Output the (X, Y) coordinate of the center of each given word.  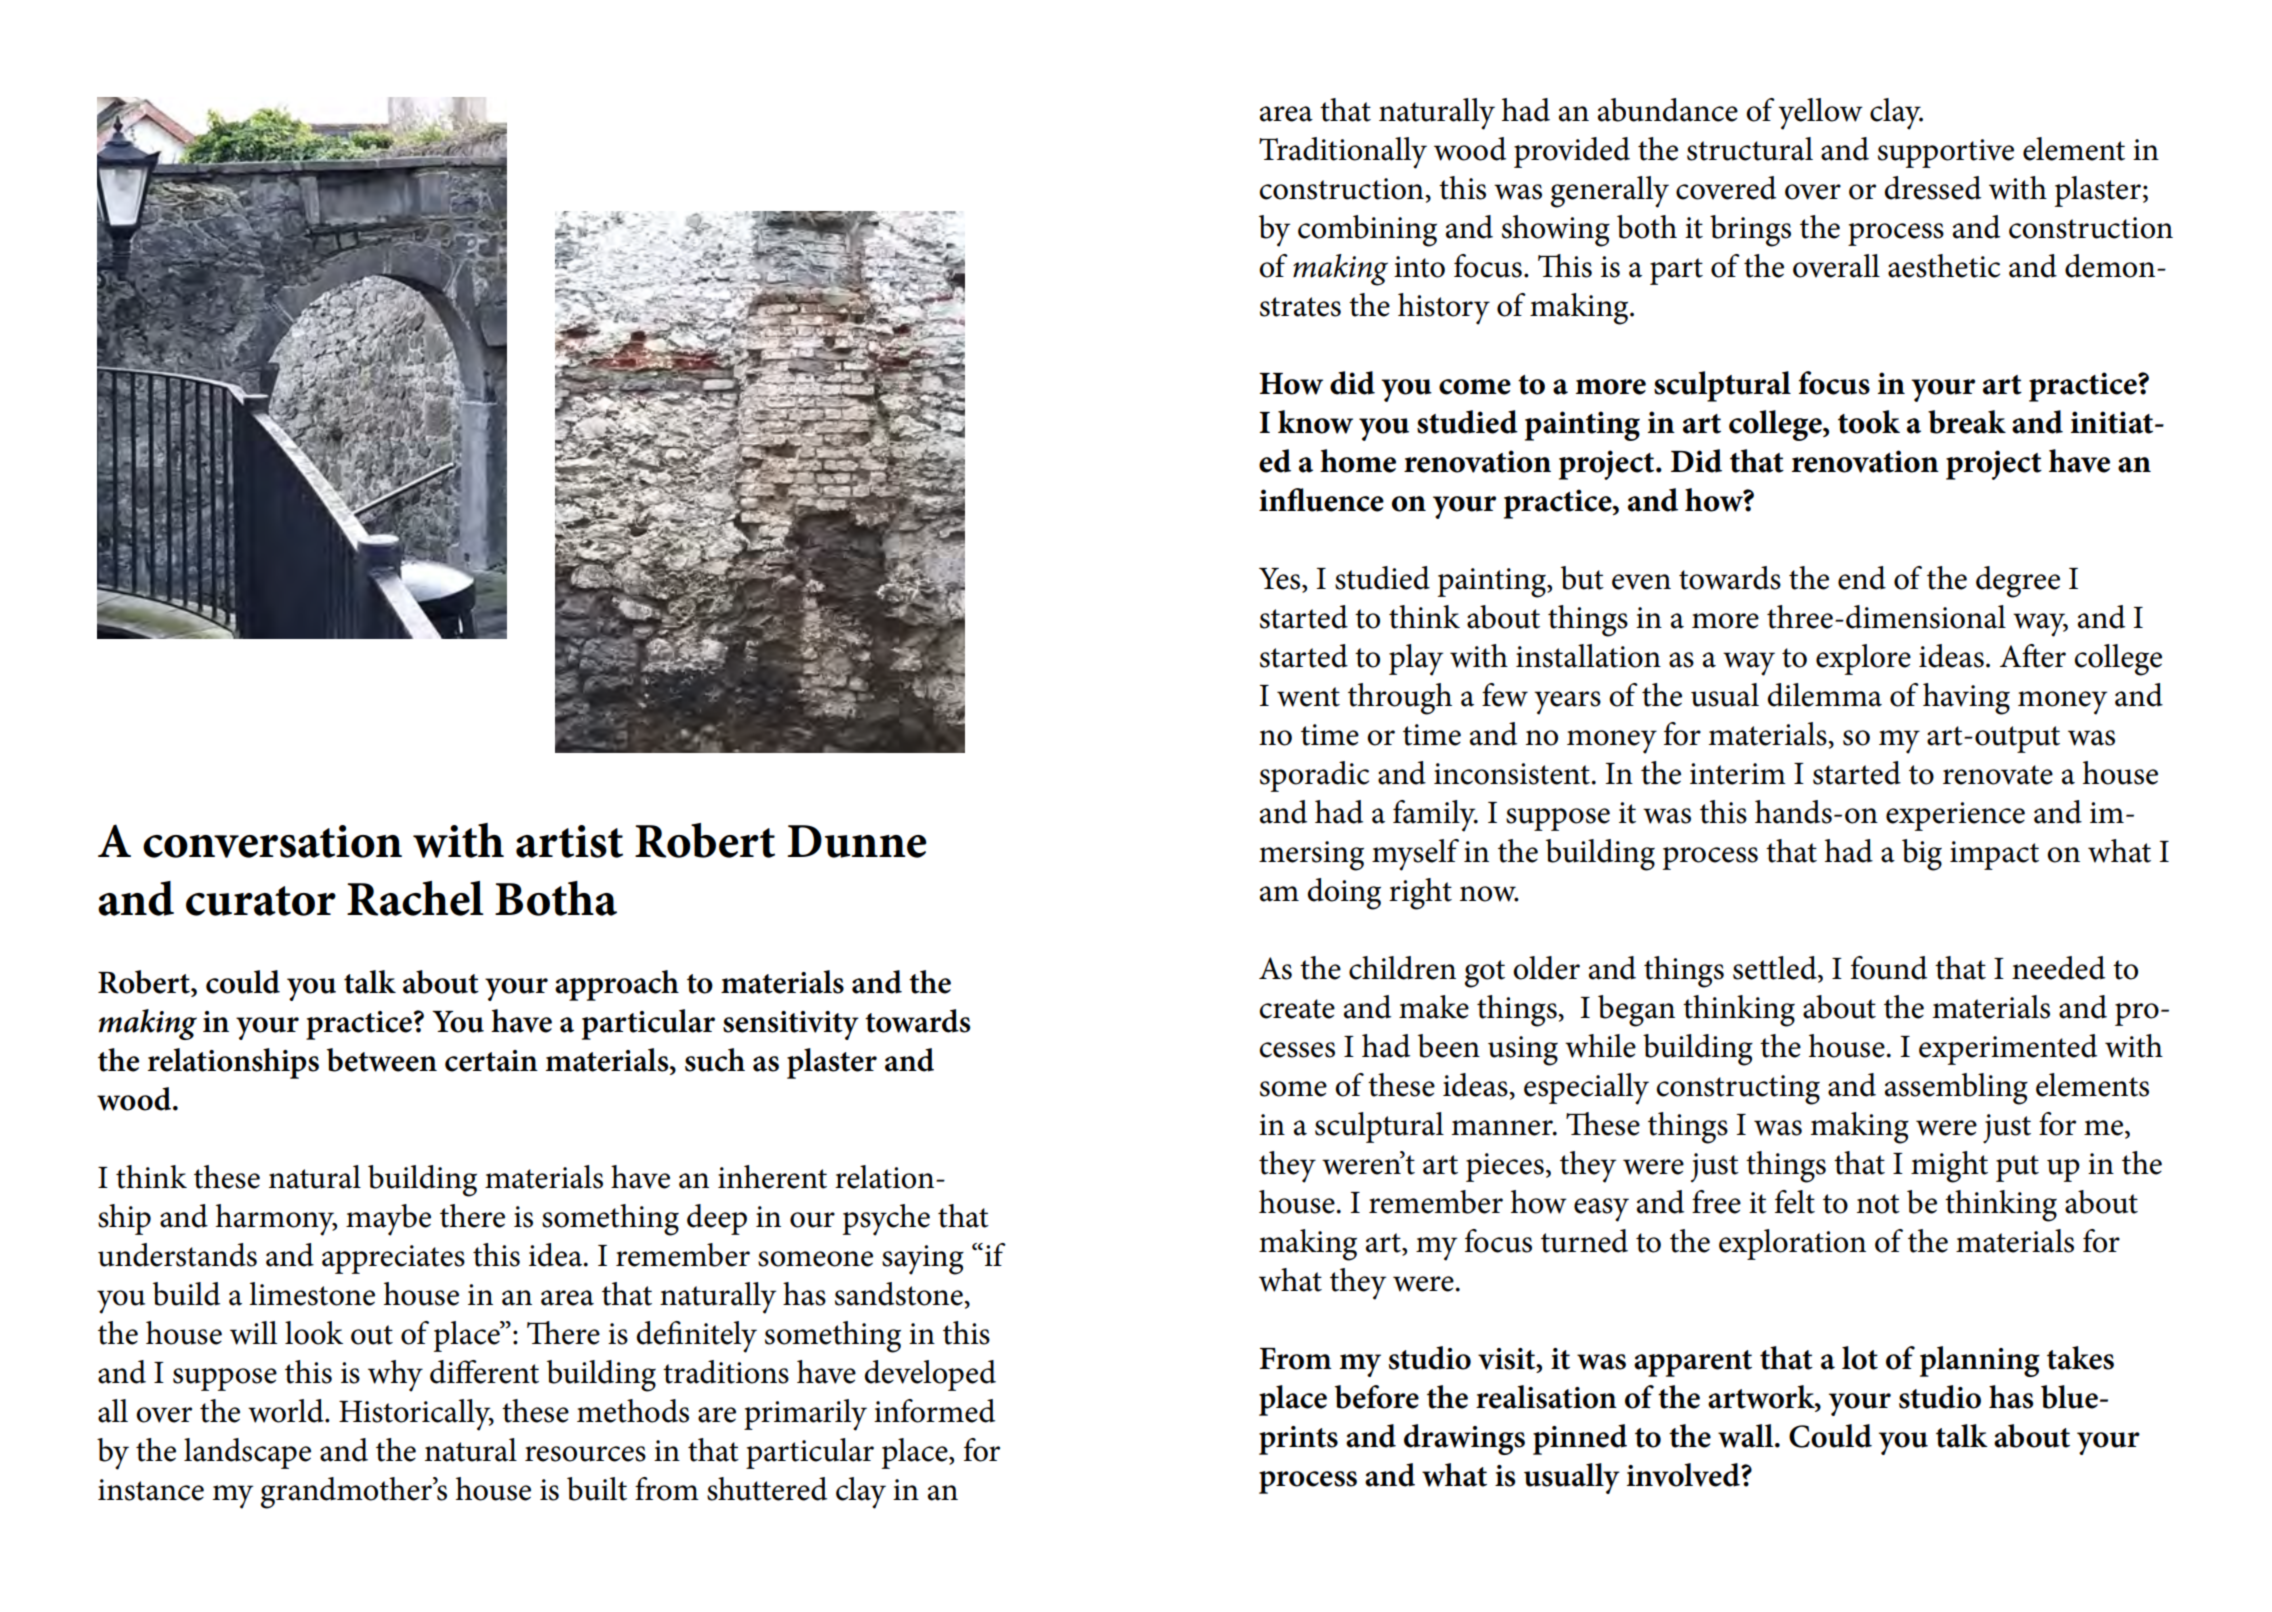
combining (1367, 231)
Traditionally (1343, 153)
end (1862, 578)
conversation (272, 841)
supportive (1946, 153)
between (382, 1060)
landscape (247, 1453)
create (1297, 1009)
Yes (1281, 580)
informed (934, 1411)
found (1889, 968)
